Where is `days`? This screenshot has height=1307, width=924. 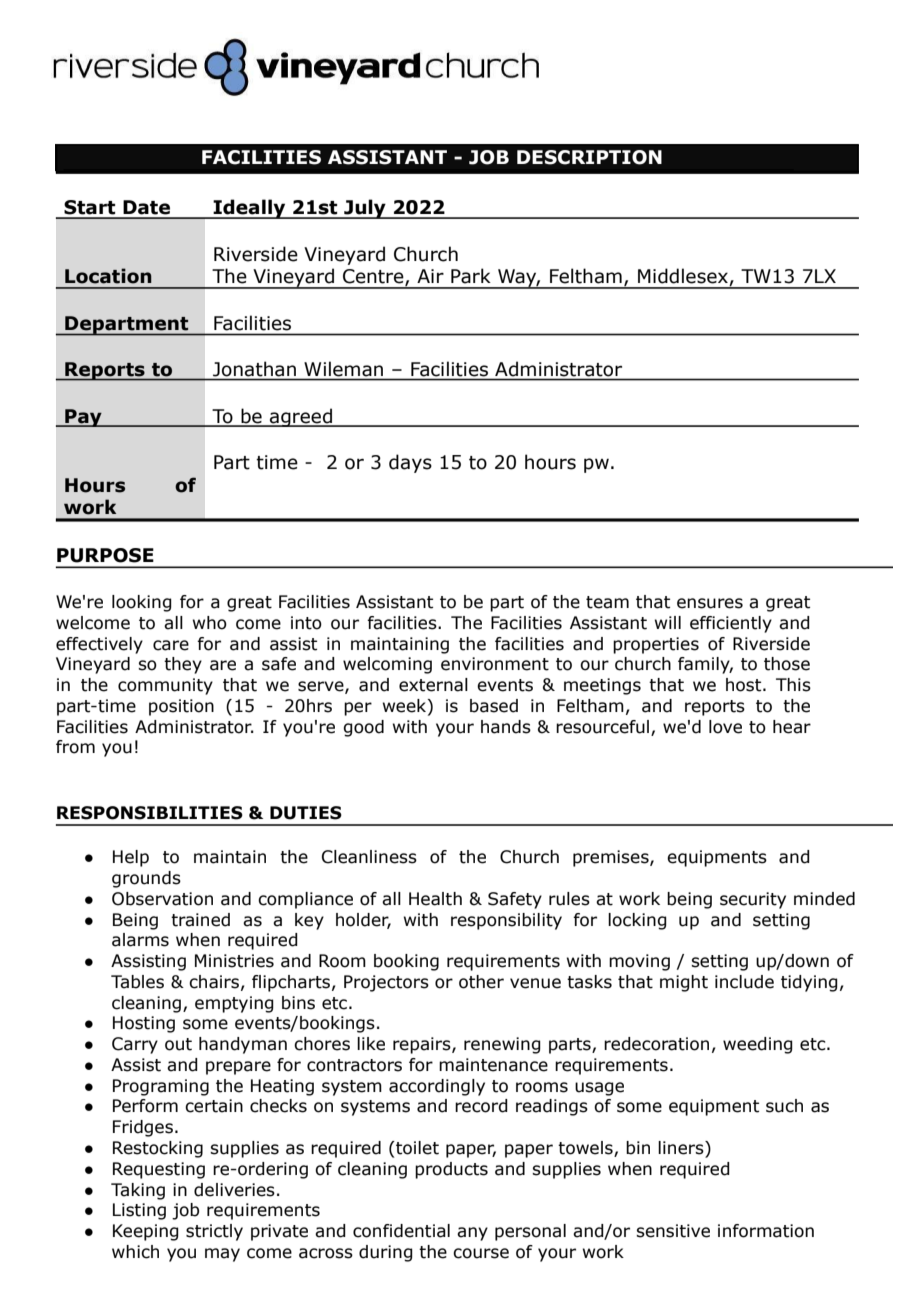 days is located at coordinates (410, 463).
